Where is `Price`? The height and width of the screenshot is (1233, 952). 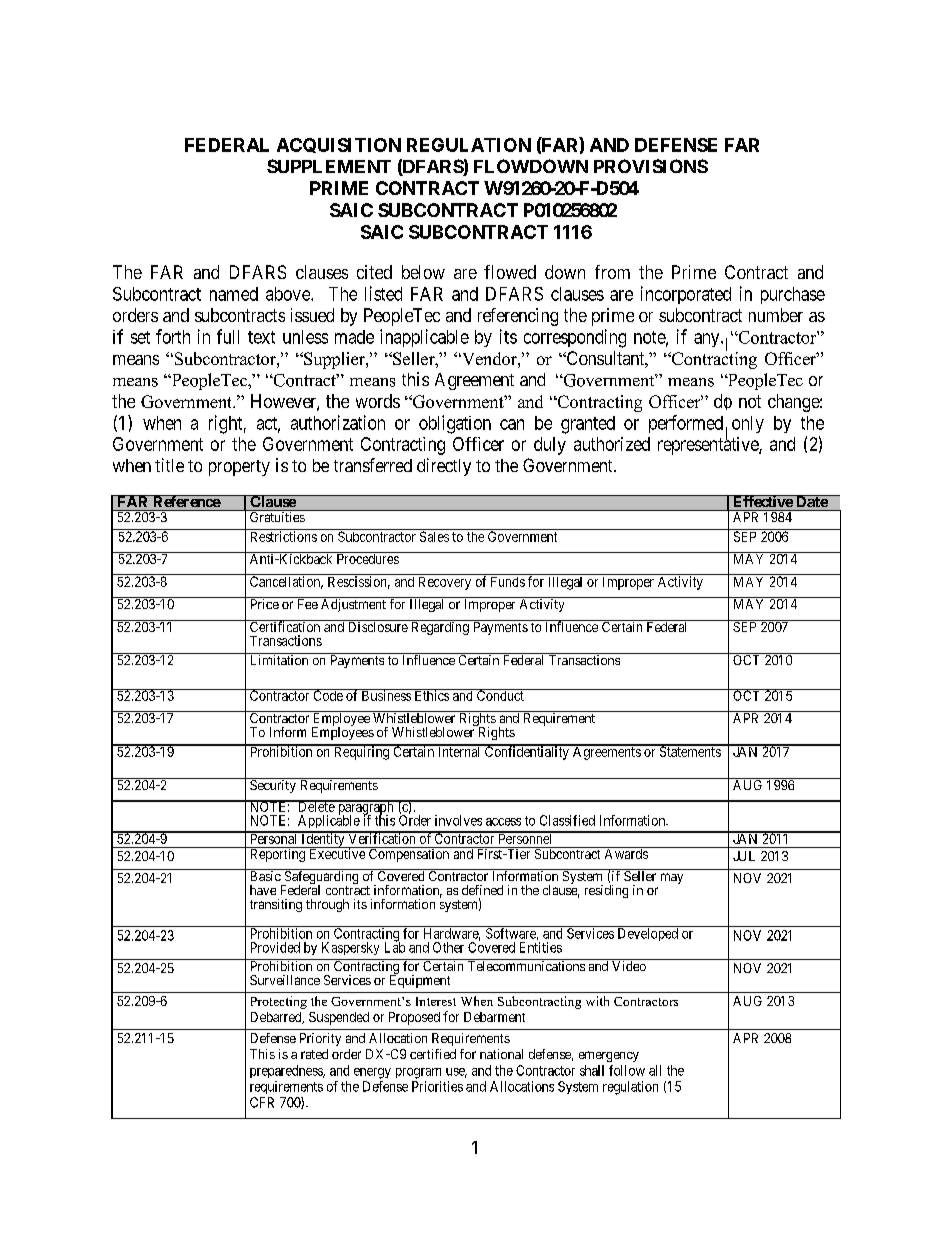
Price is located at coordinates (263, 603).
